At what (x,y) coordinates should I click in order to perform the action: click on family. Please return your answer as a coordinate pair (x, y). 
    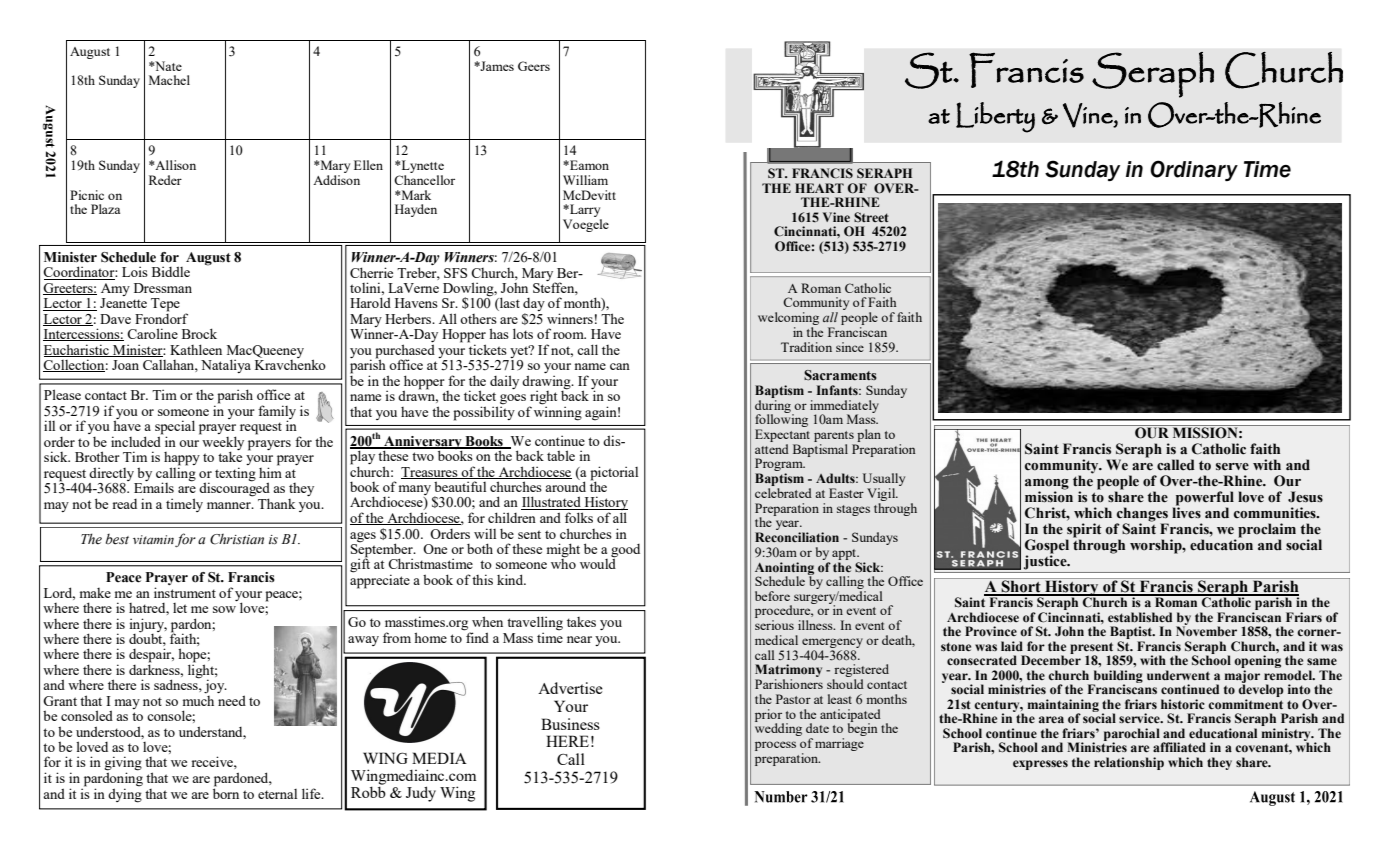
    Looking at the image, I should click on (277, 413).
